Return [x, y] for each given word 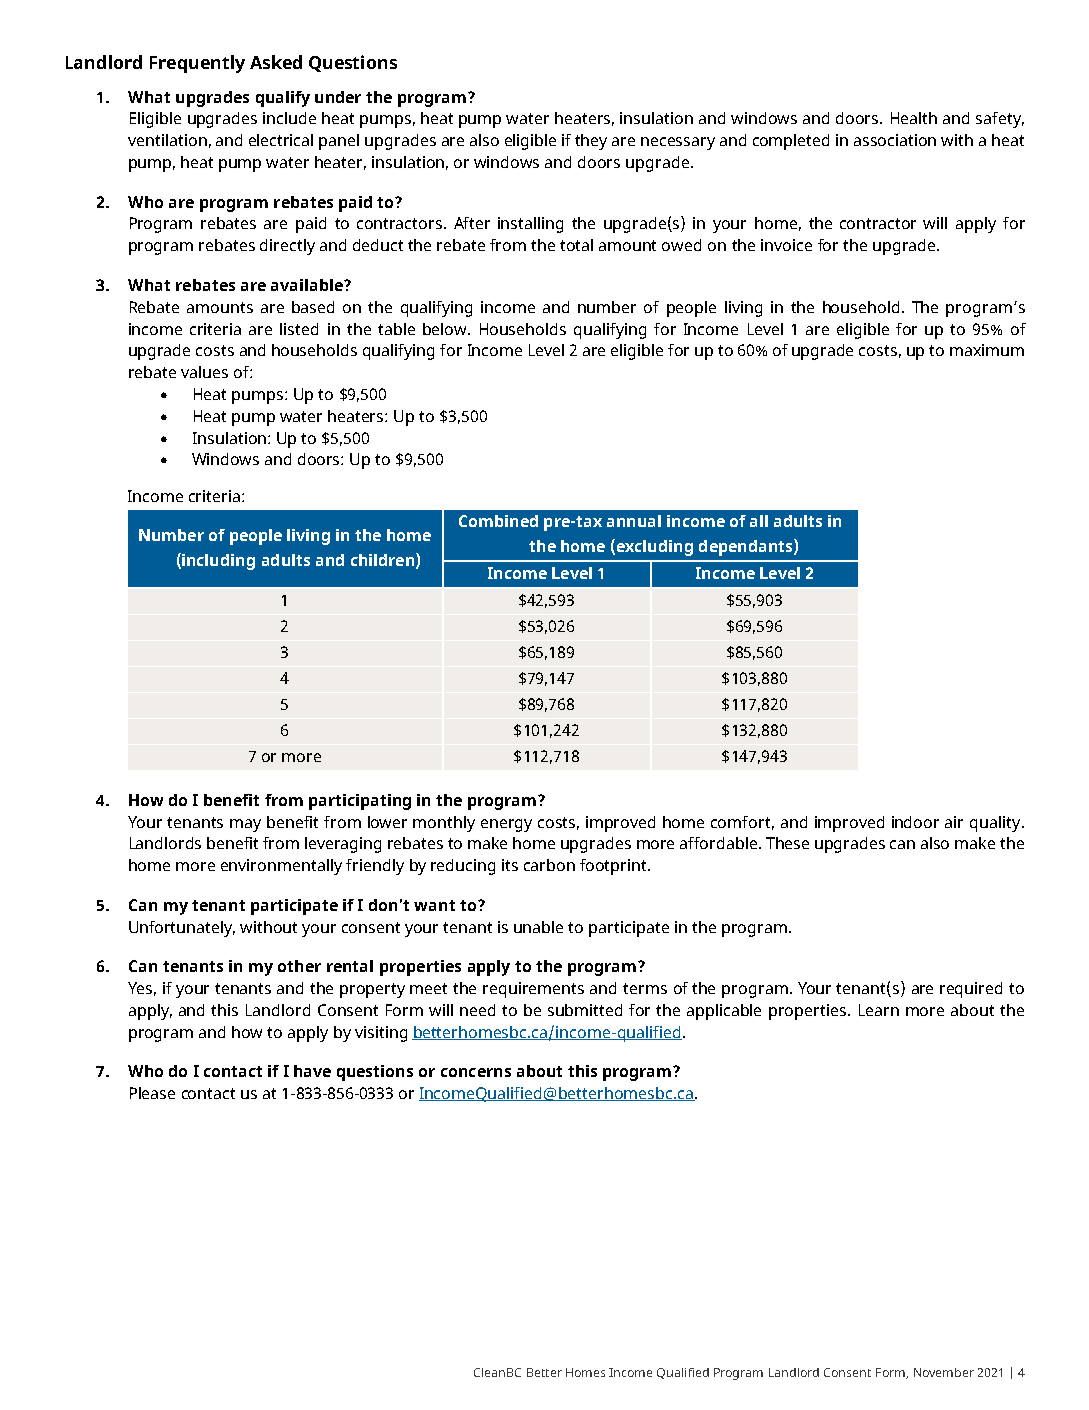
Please [152, 1093]
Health [914, 118]
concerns [476, 1072]
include [289, 118]
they [591, 142]
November [944, 1372]
